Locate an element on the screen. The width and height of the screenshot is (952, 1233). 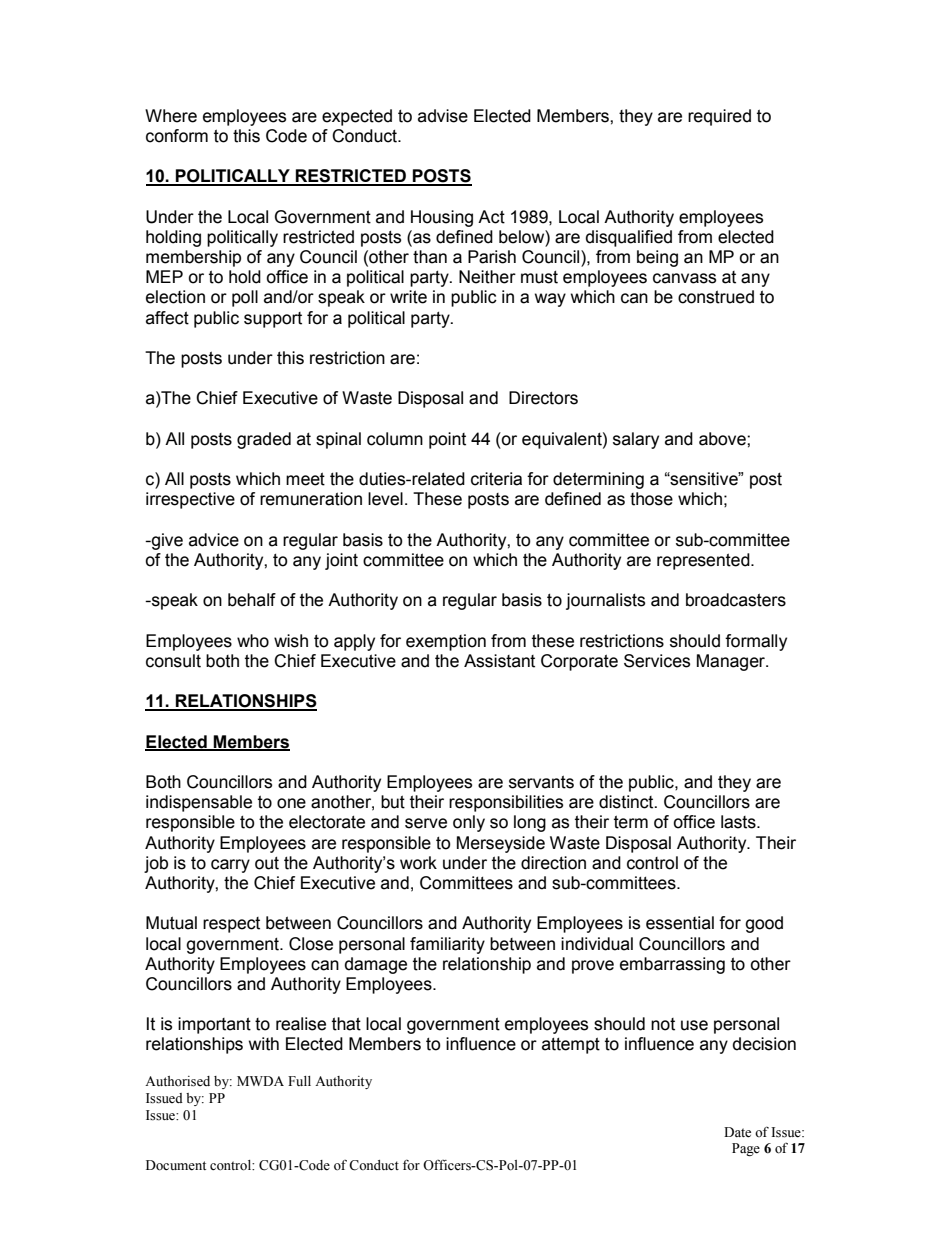
work is located at coordinates (418, 863).
